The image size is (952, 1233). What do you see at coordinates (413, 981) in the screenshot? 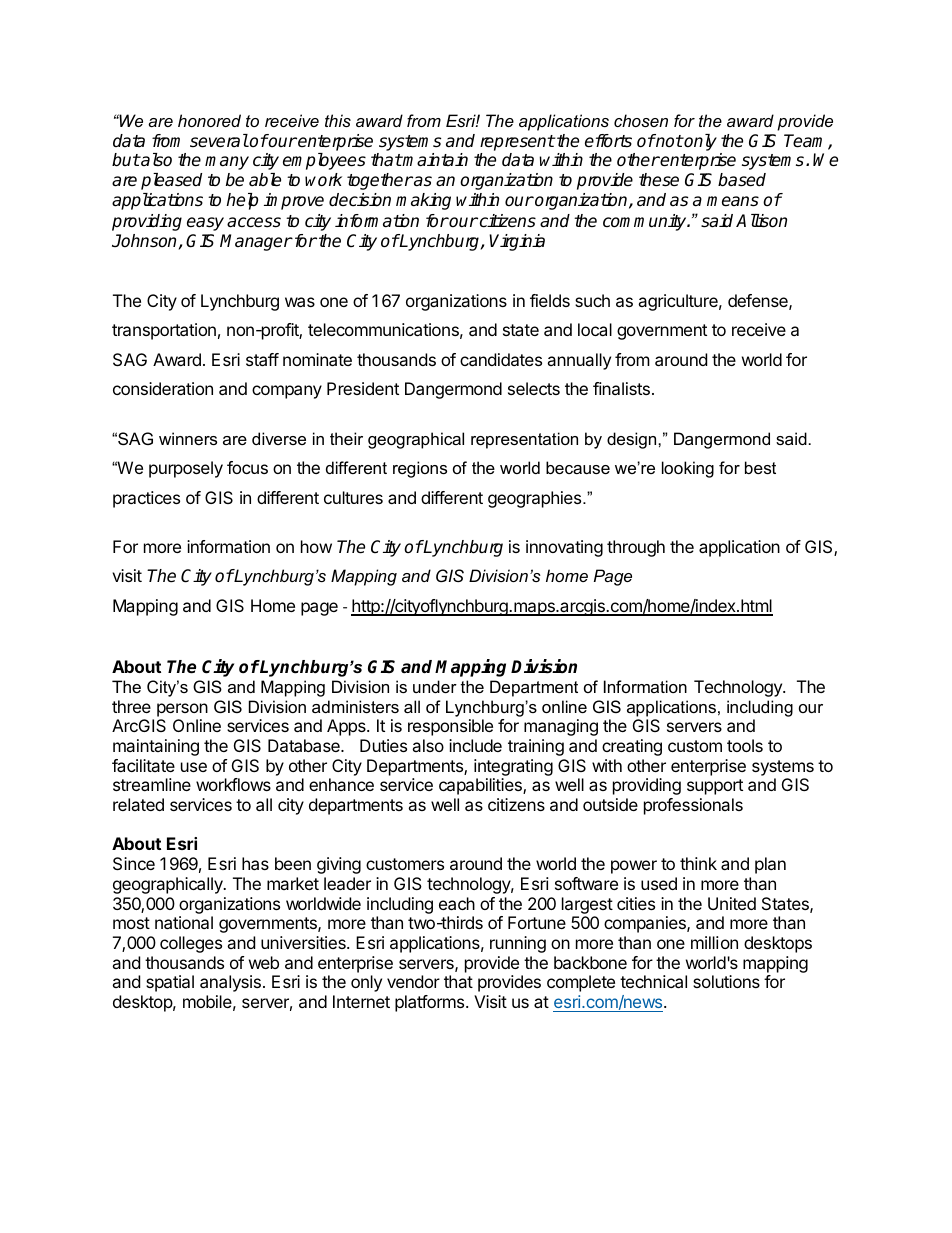
I see `vendor` at bounding box center [413, 981].
